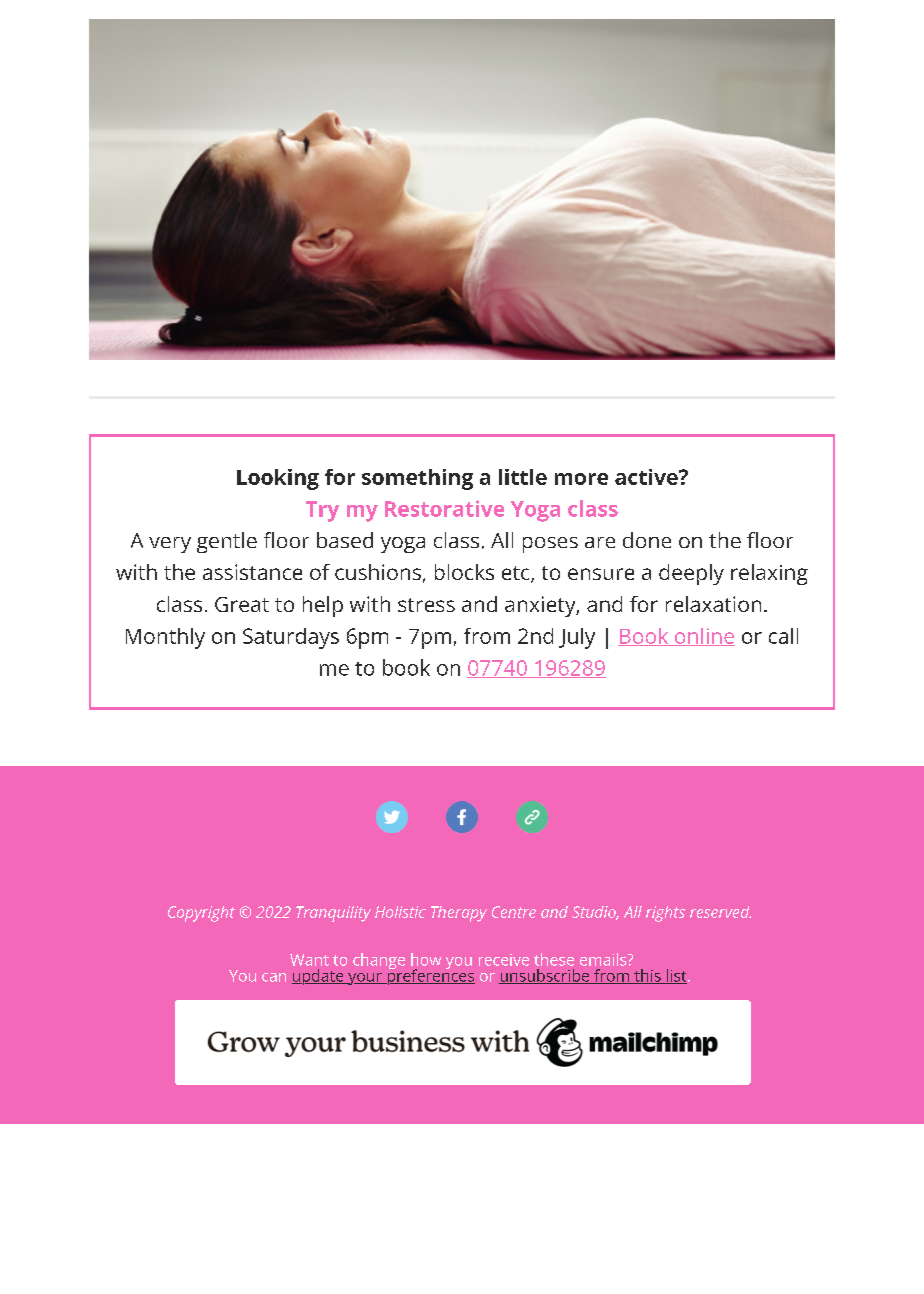  Describe the element at coordinates (274, 977) in the page. I see `can` at that location.
